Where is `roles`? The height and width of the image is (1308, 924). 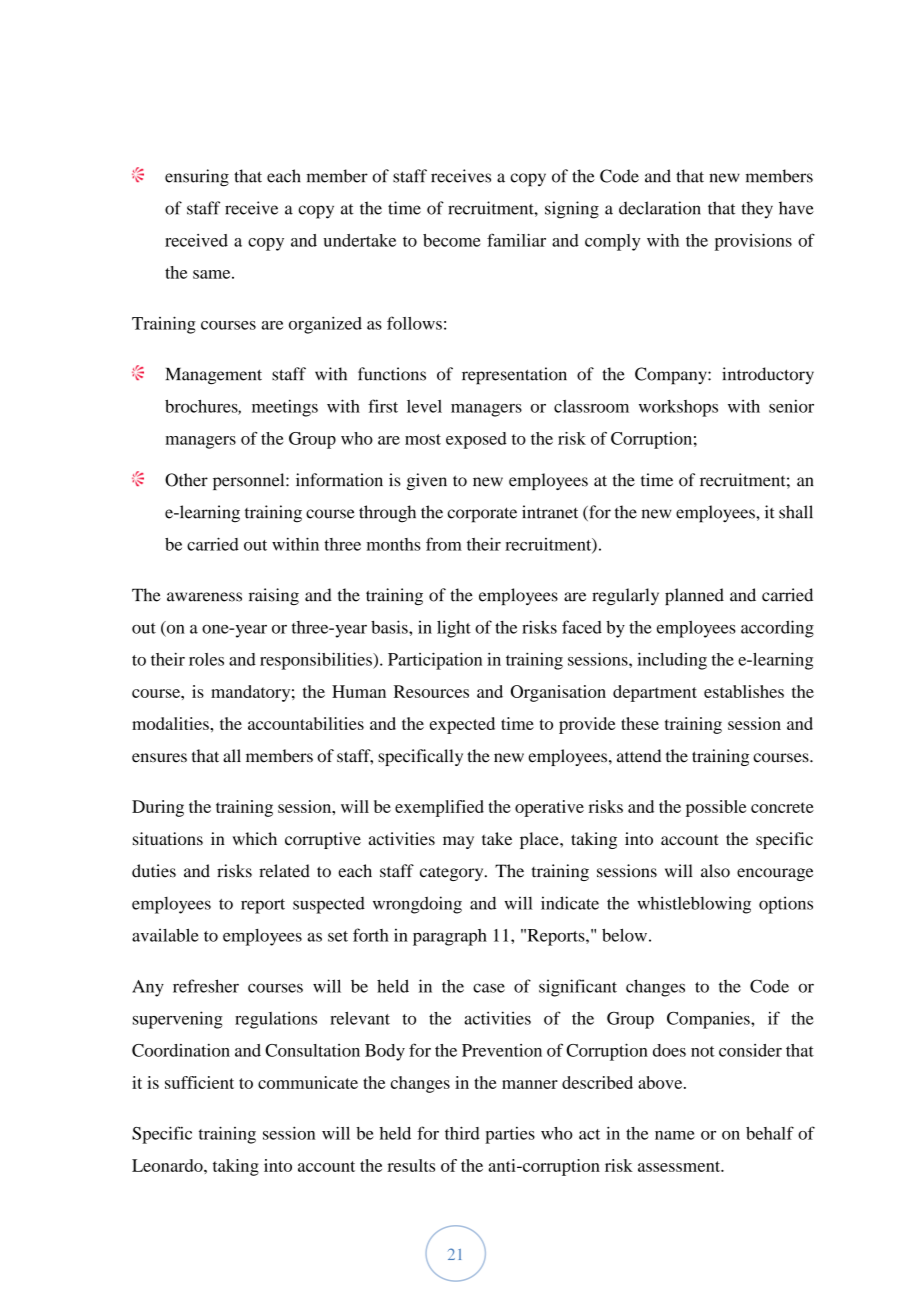 roles is located at coordinates (206, 659).
